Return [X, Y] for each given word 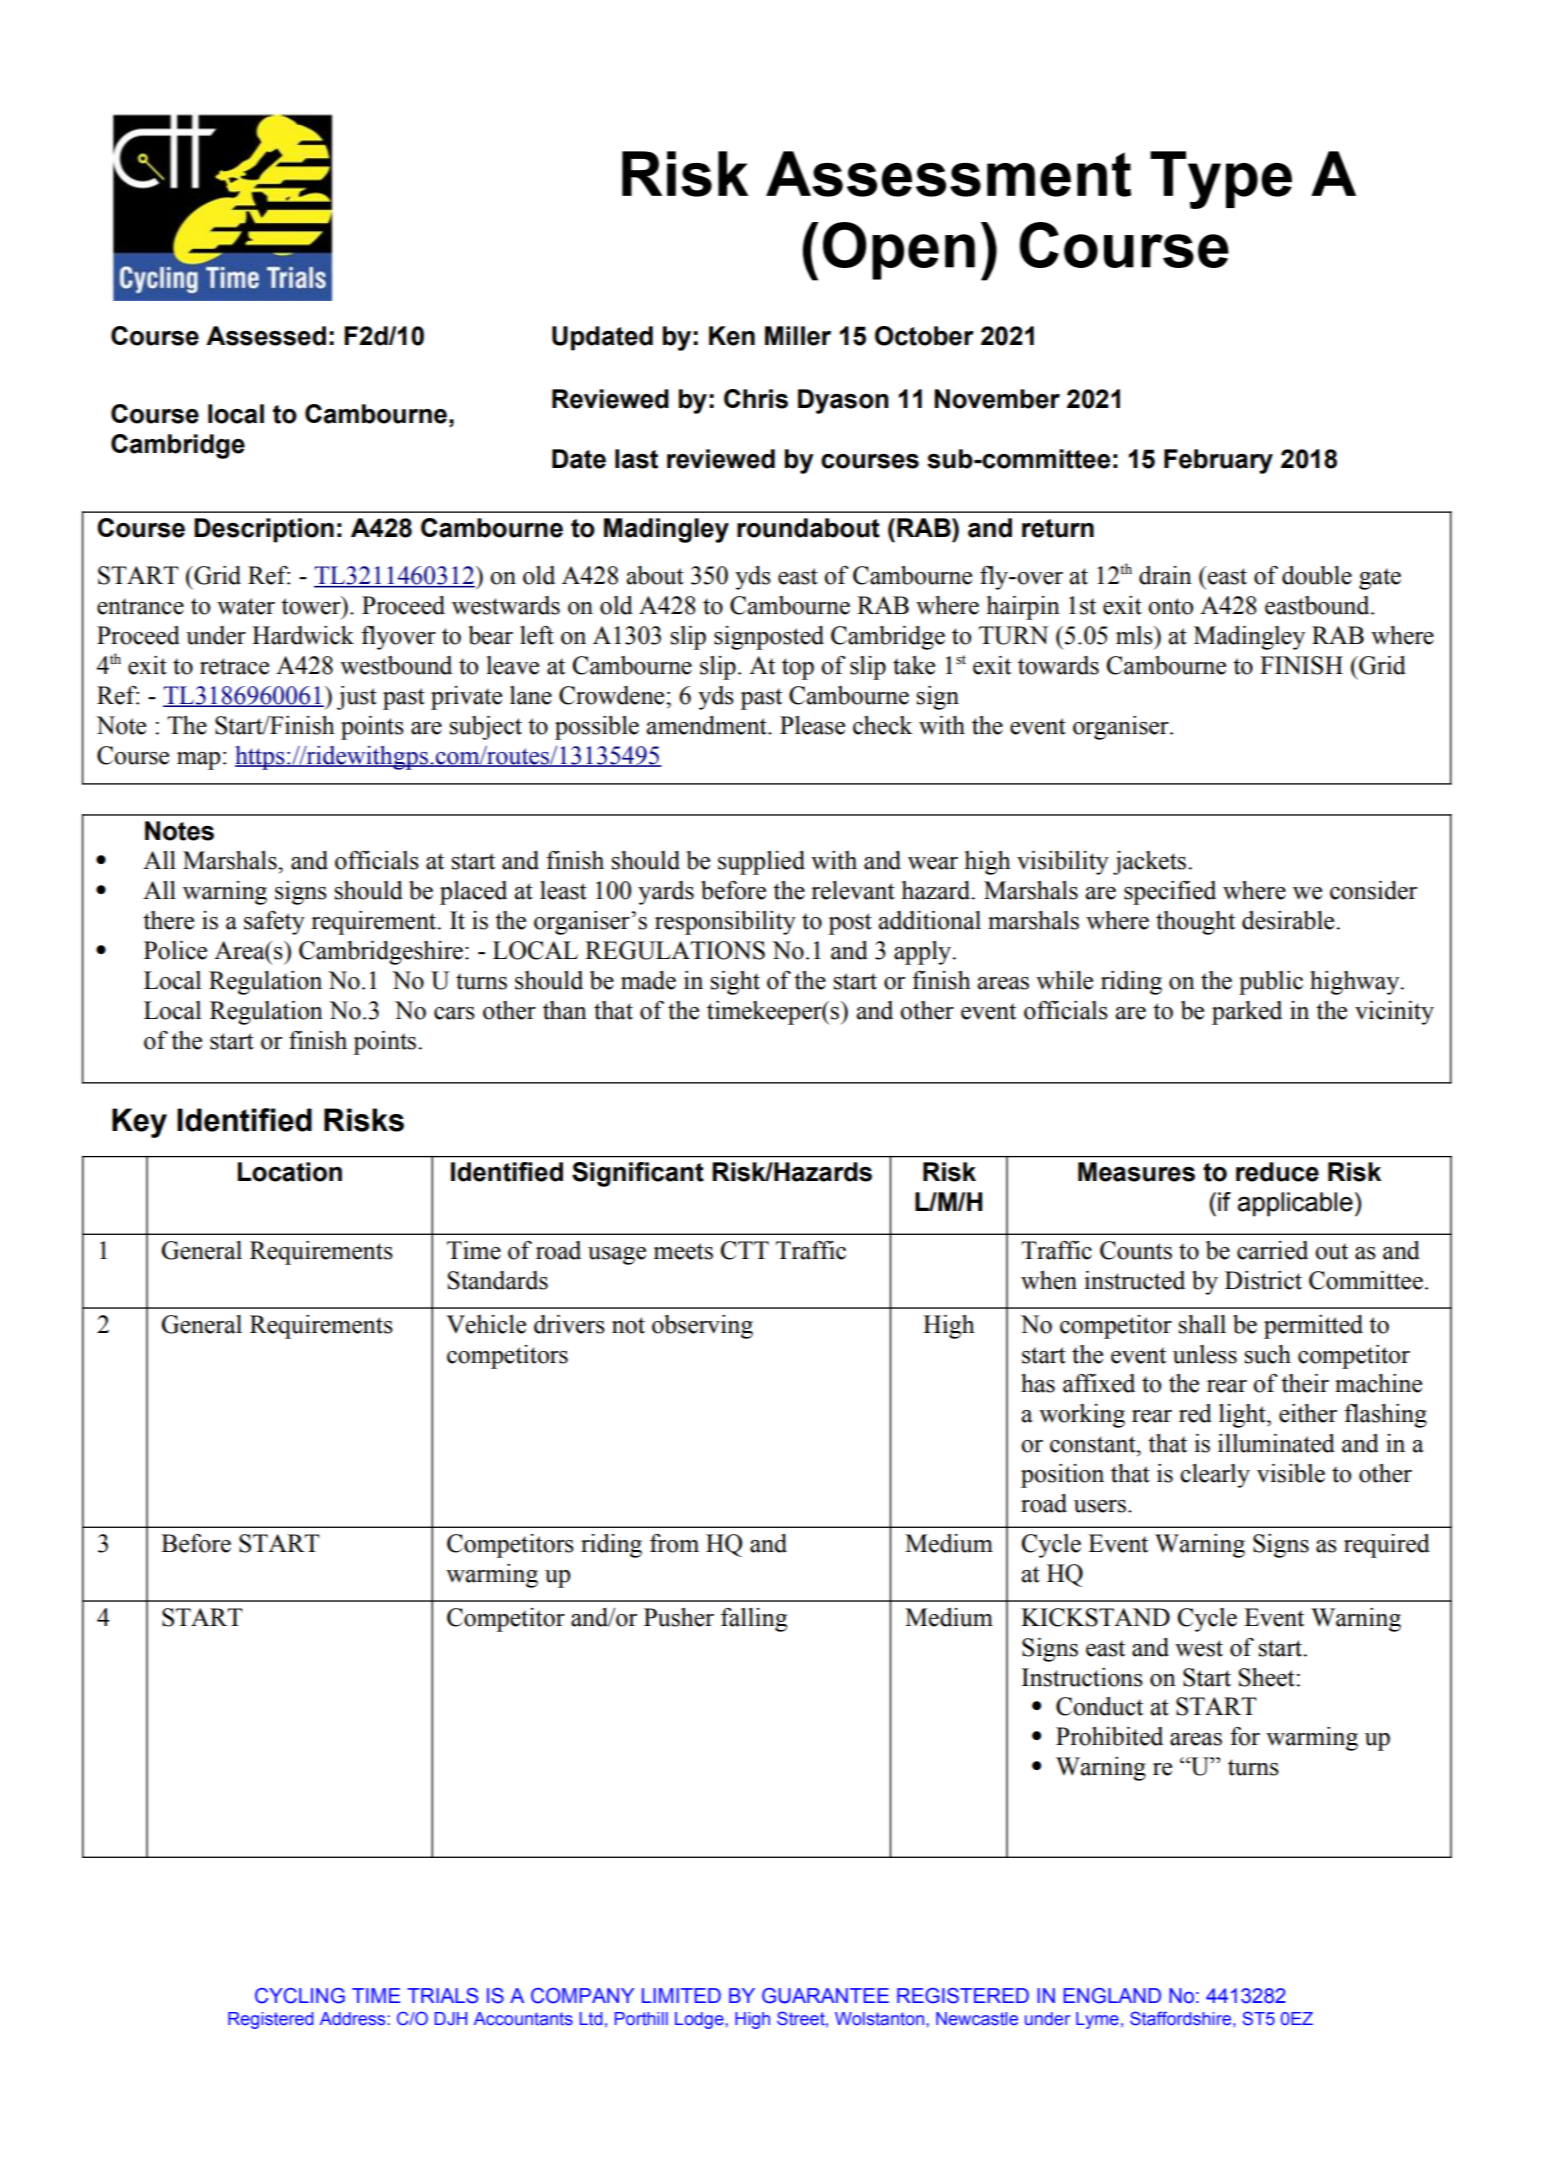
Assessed [266, 336]
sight [735, 983]
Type [1221, 180]
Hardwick [303, 635]
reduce [1277, 1172]
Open [899, 251]
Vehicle [486, 1324]
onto [1170, 606]
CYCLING [300, 1996]
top [798, 669]
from [674, 1543]
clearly [1215, 1476]
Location [290, 1172]
